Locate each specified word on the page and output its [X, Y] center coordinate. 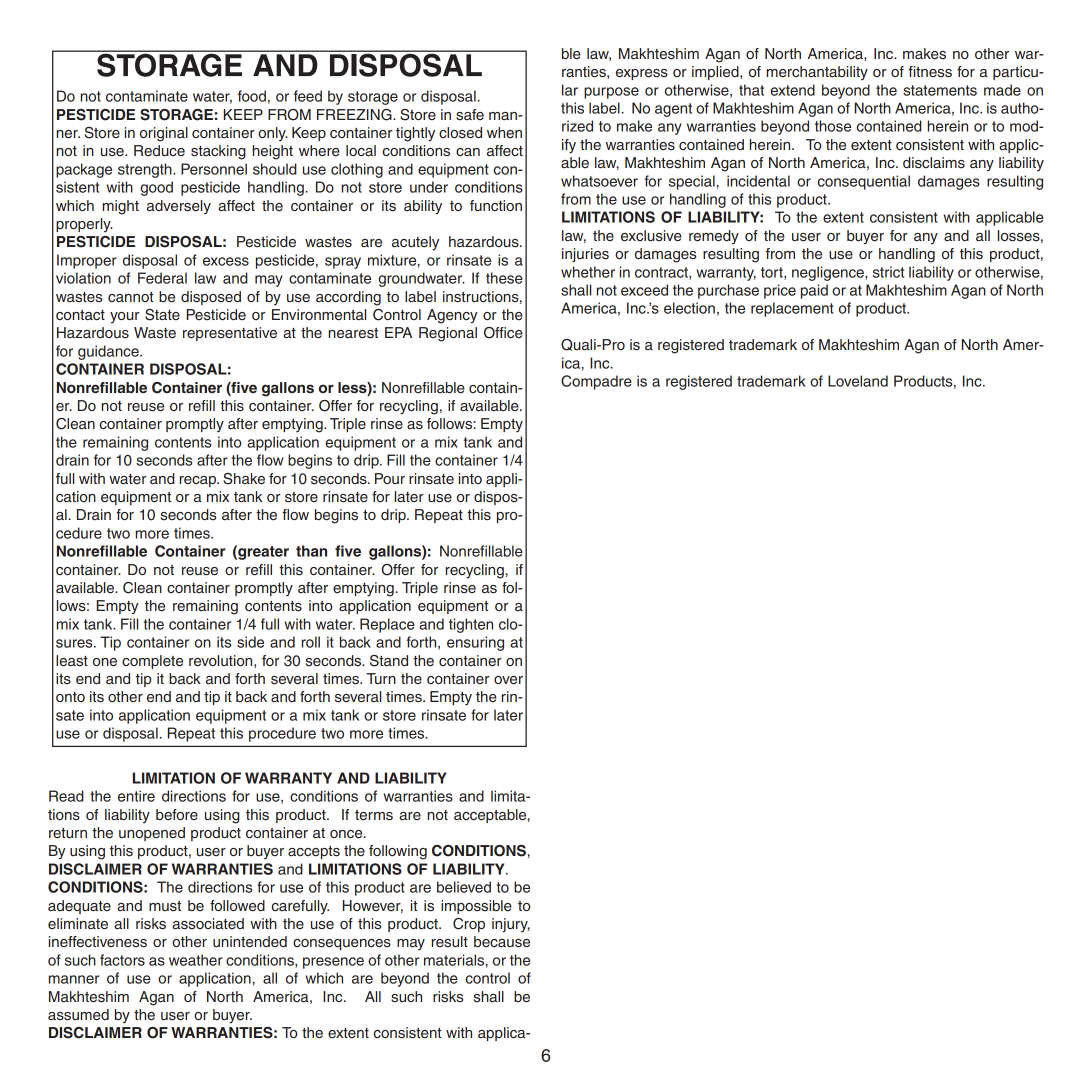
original [164, 134]
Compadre [596, 382]
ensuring [475, 643]
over [508, 680]
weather [196, 960]
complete [152, 662]
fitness [930, 72]
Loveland [858, 381]
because [502, 942]
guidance [109, 352]
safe [470, 115]
